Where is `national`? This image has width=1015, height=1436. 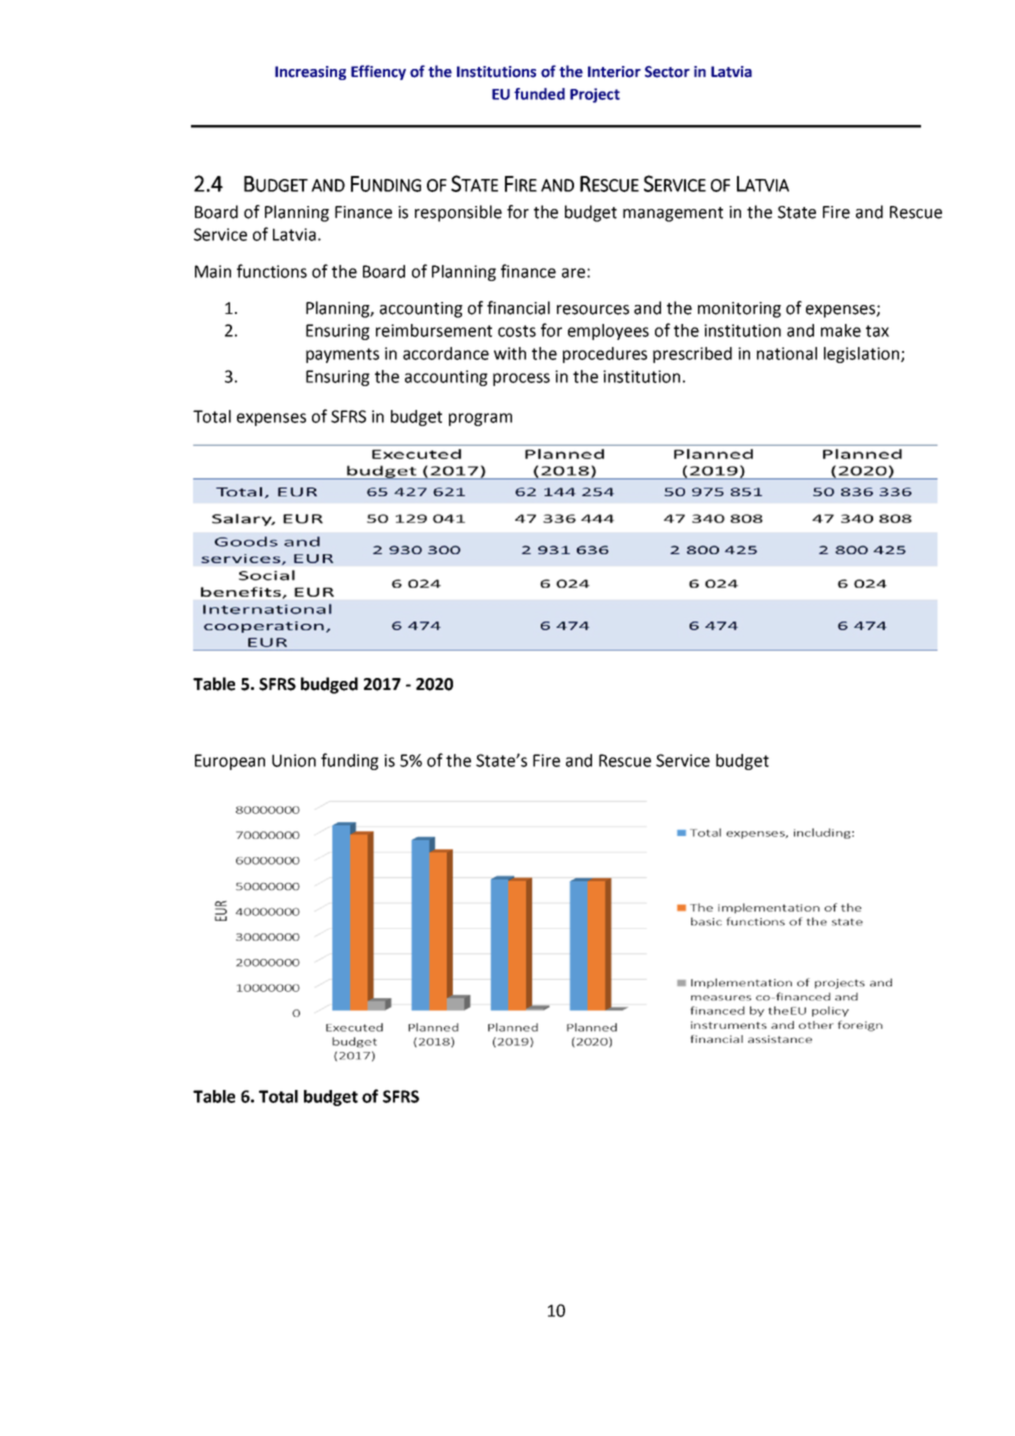 national is located at coordinates (787, 353).
